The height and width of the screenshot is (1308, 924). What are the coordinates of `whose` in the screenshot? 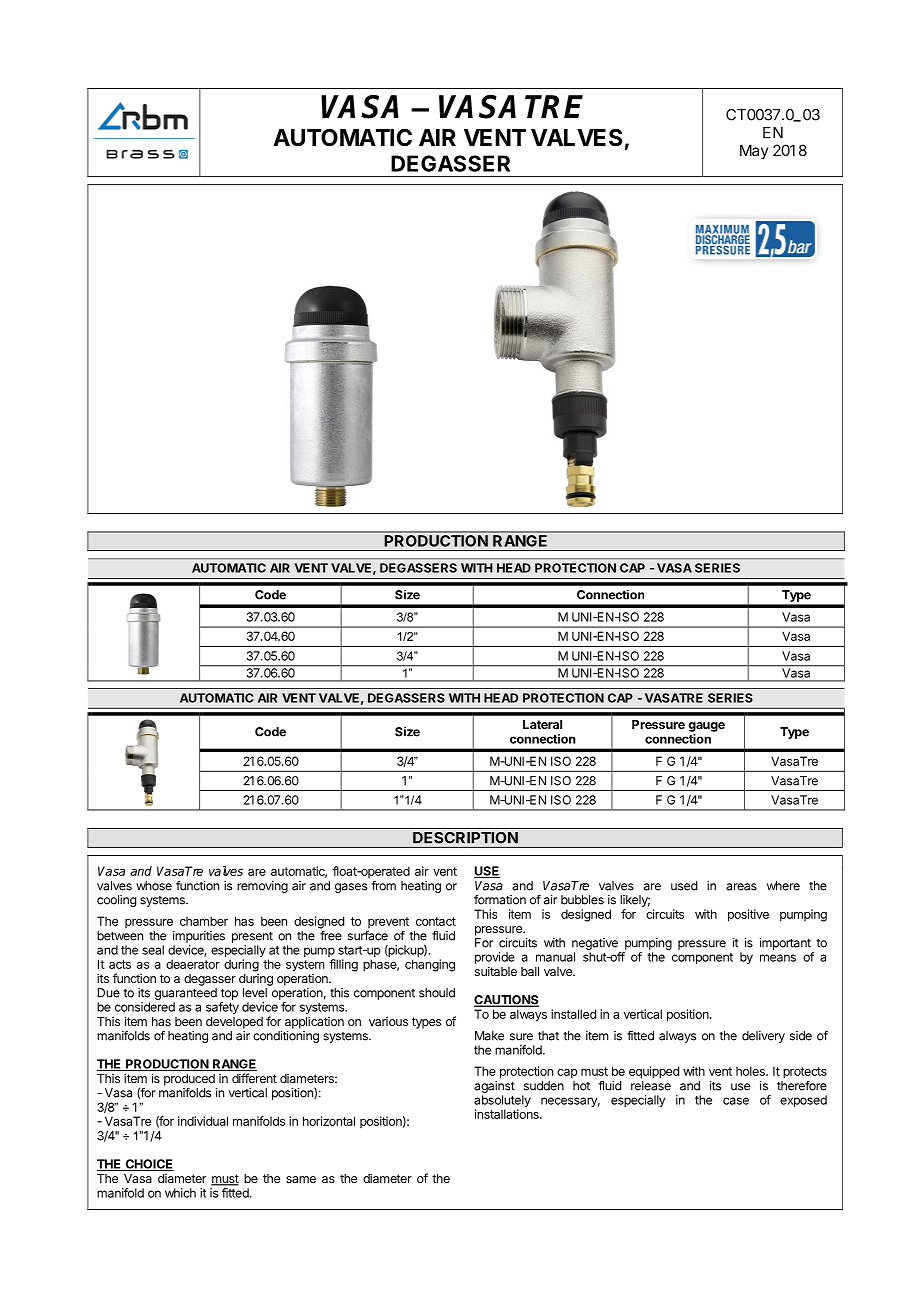 It's located at (154, 886).
